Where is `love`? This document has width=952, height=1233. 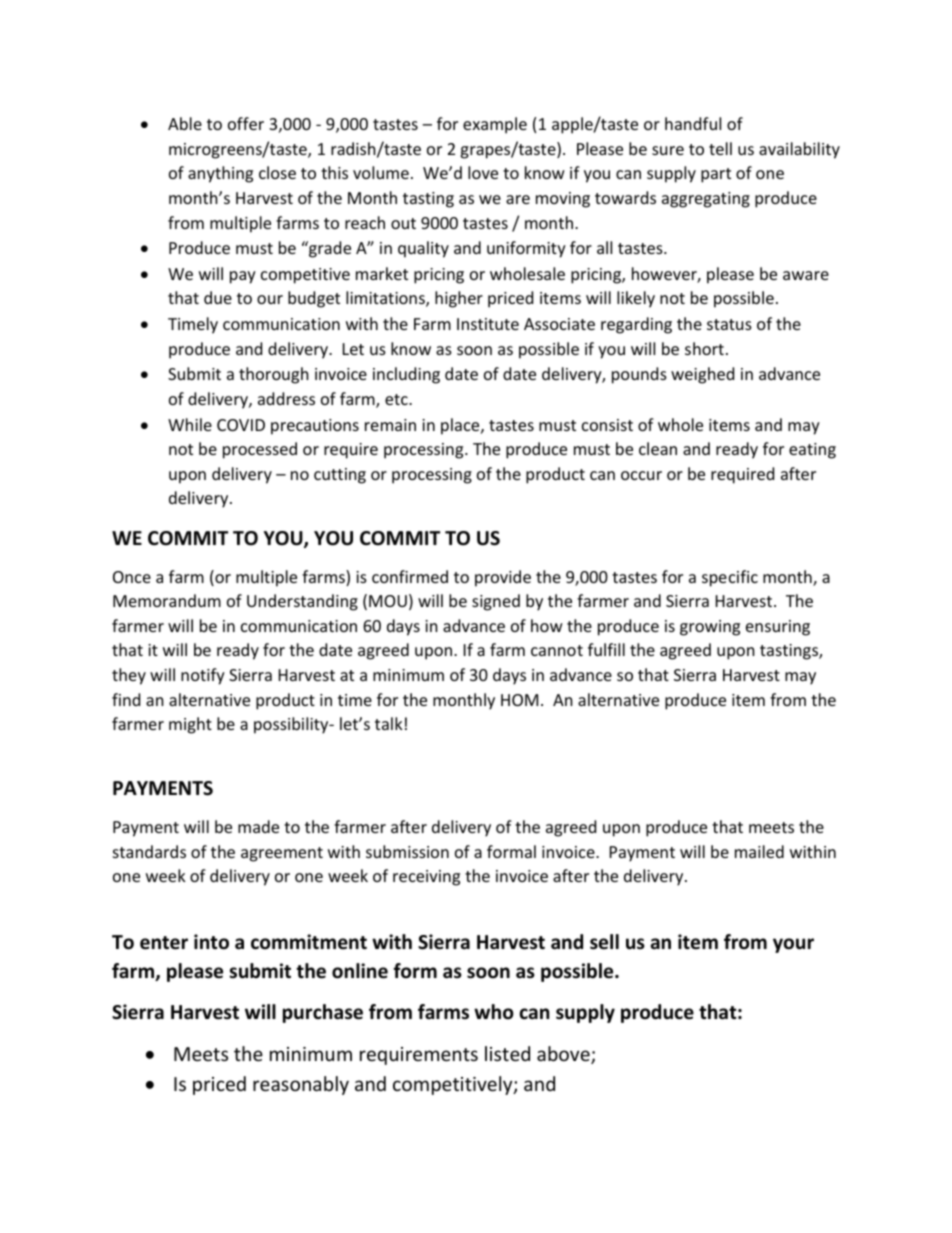
love is located at coordinates (483, 172).
